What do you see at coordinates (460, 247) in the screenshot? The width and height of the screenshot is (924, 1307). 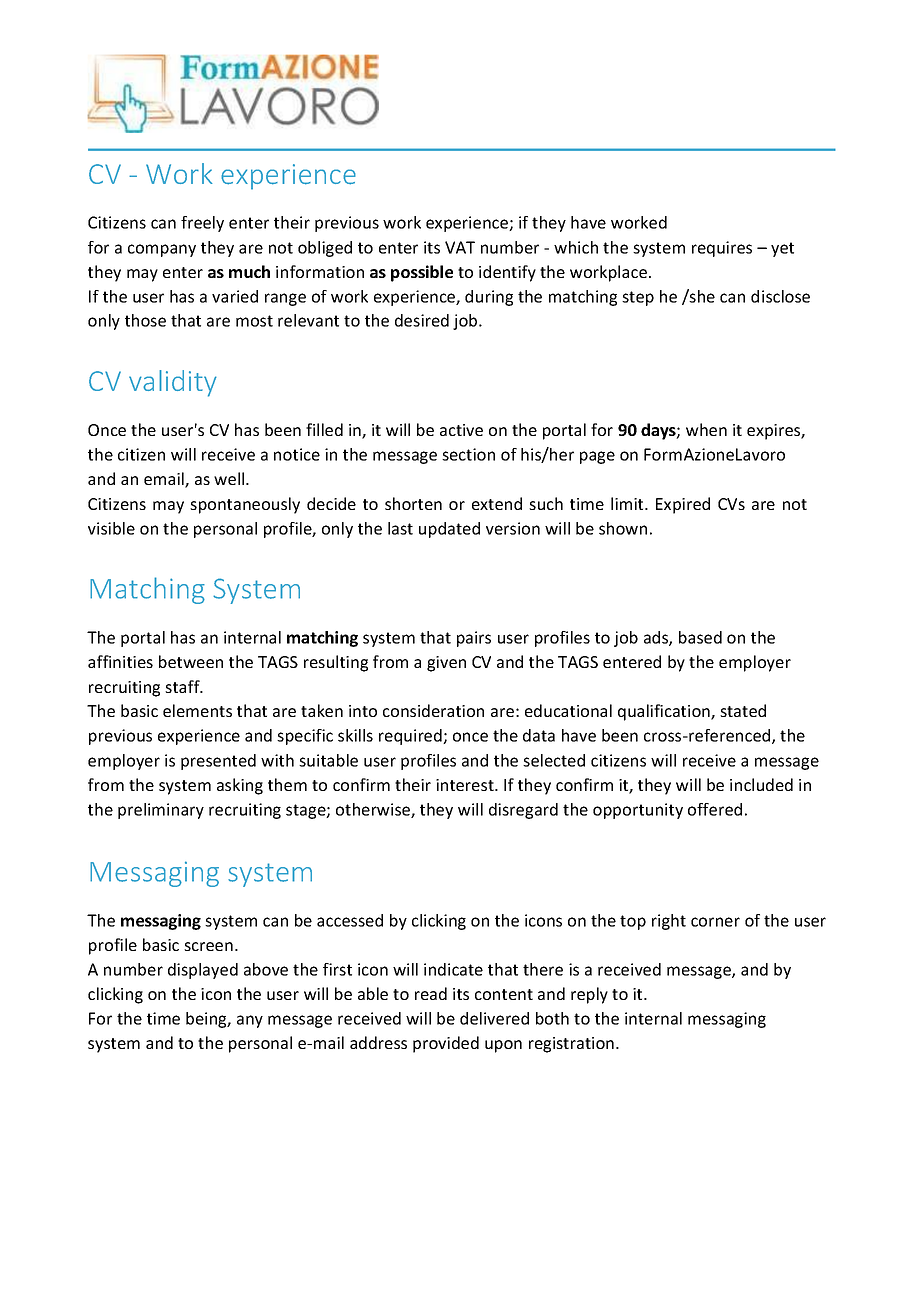 I see `VAT` at bounding box center [460, 247].
